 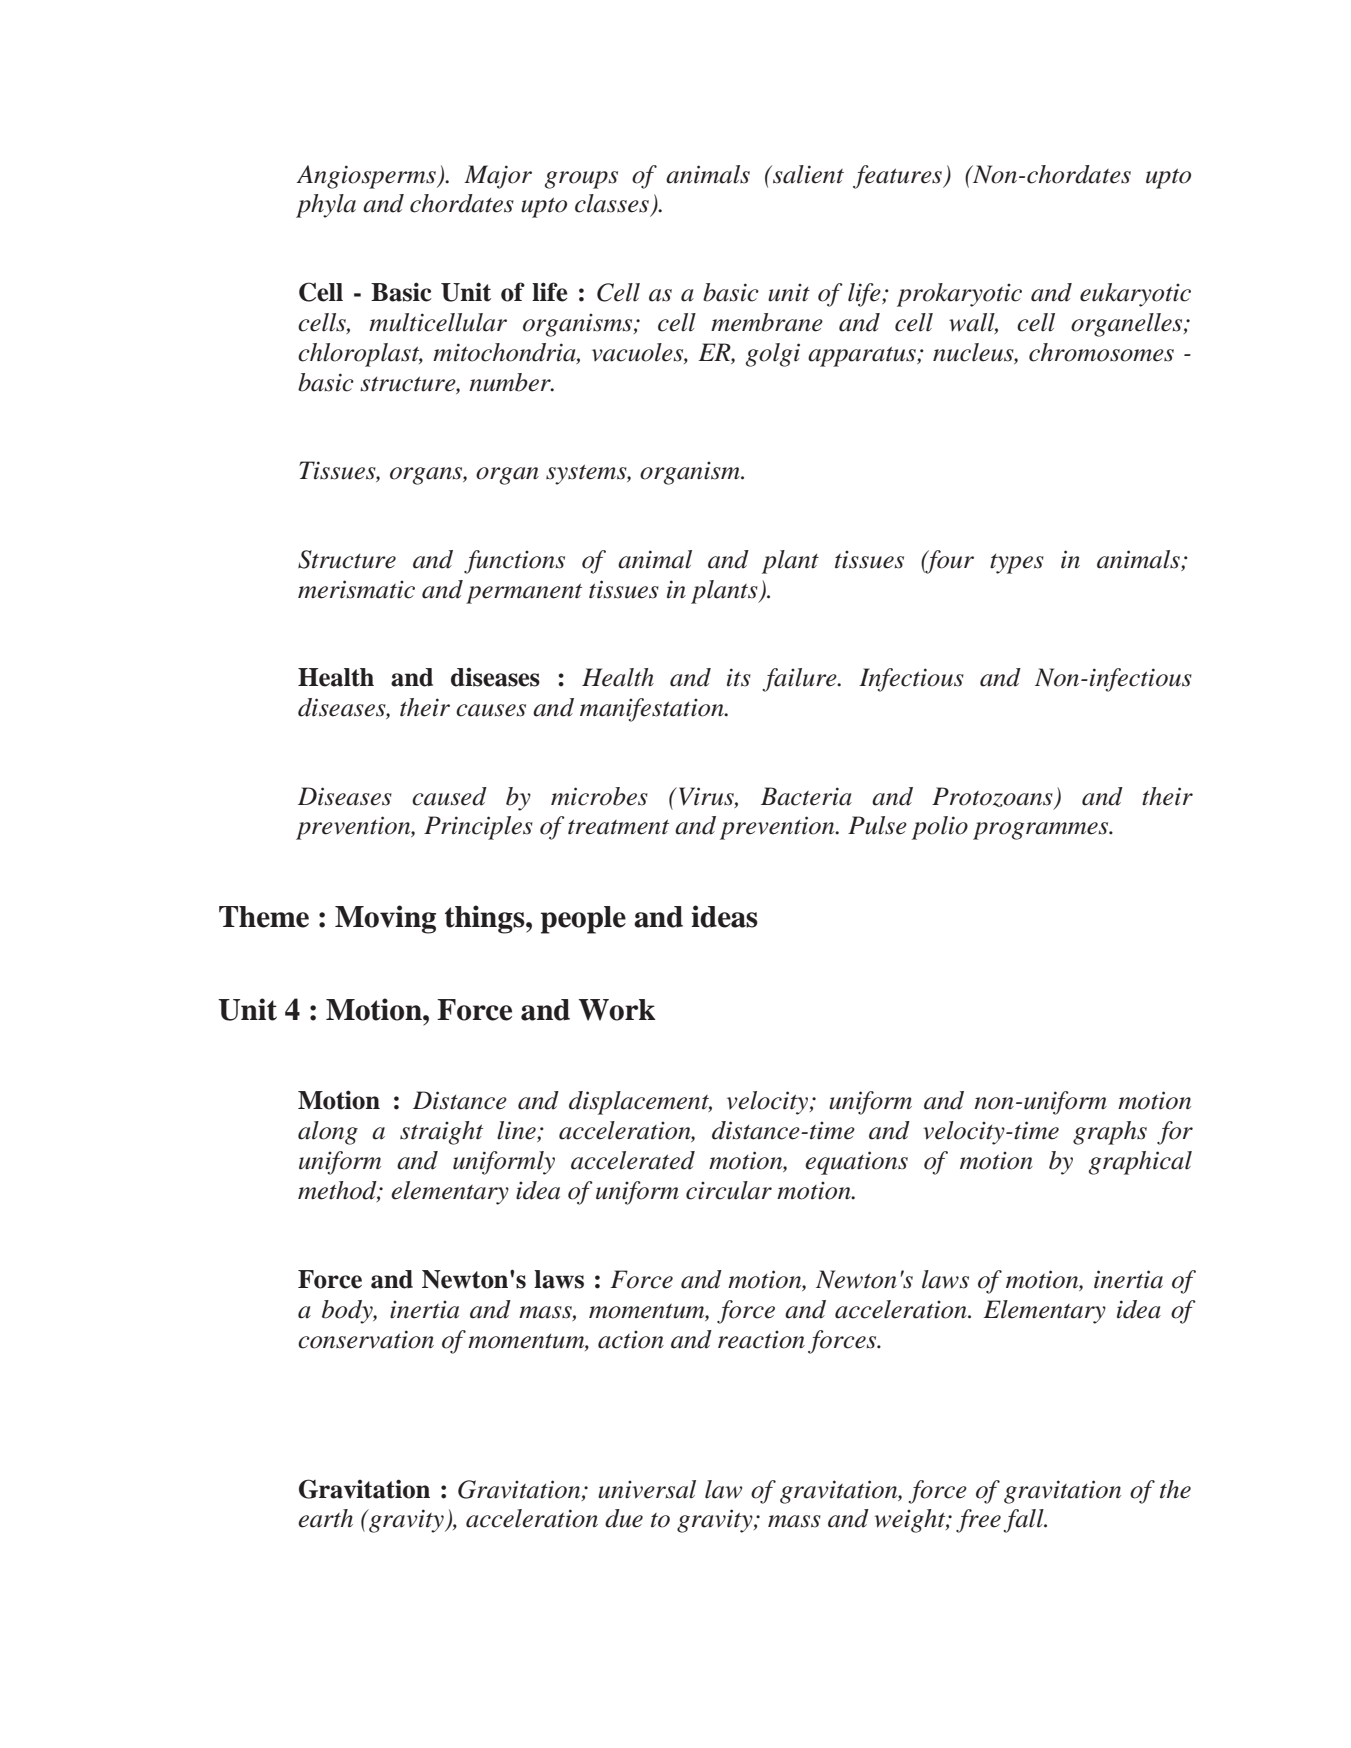 I want to click on treatment, so click(x=618, y=827).
